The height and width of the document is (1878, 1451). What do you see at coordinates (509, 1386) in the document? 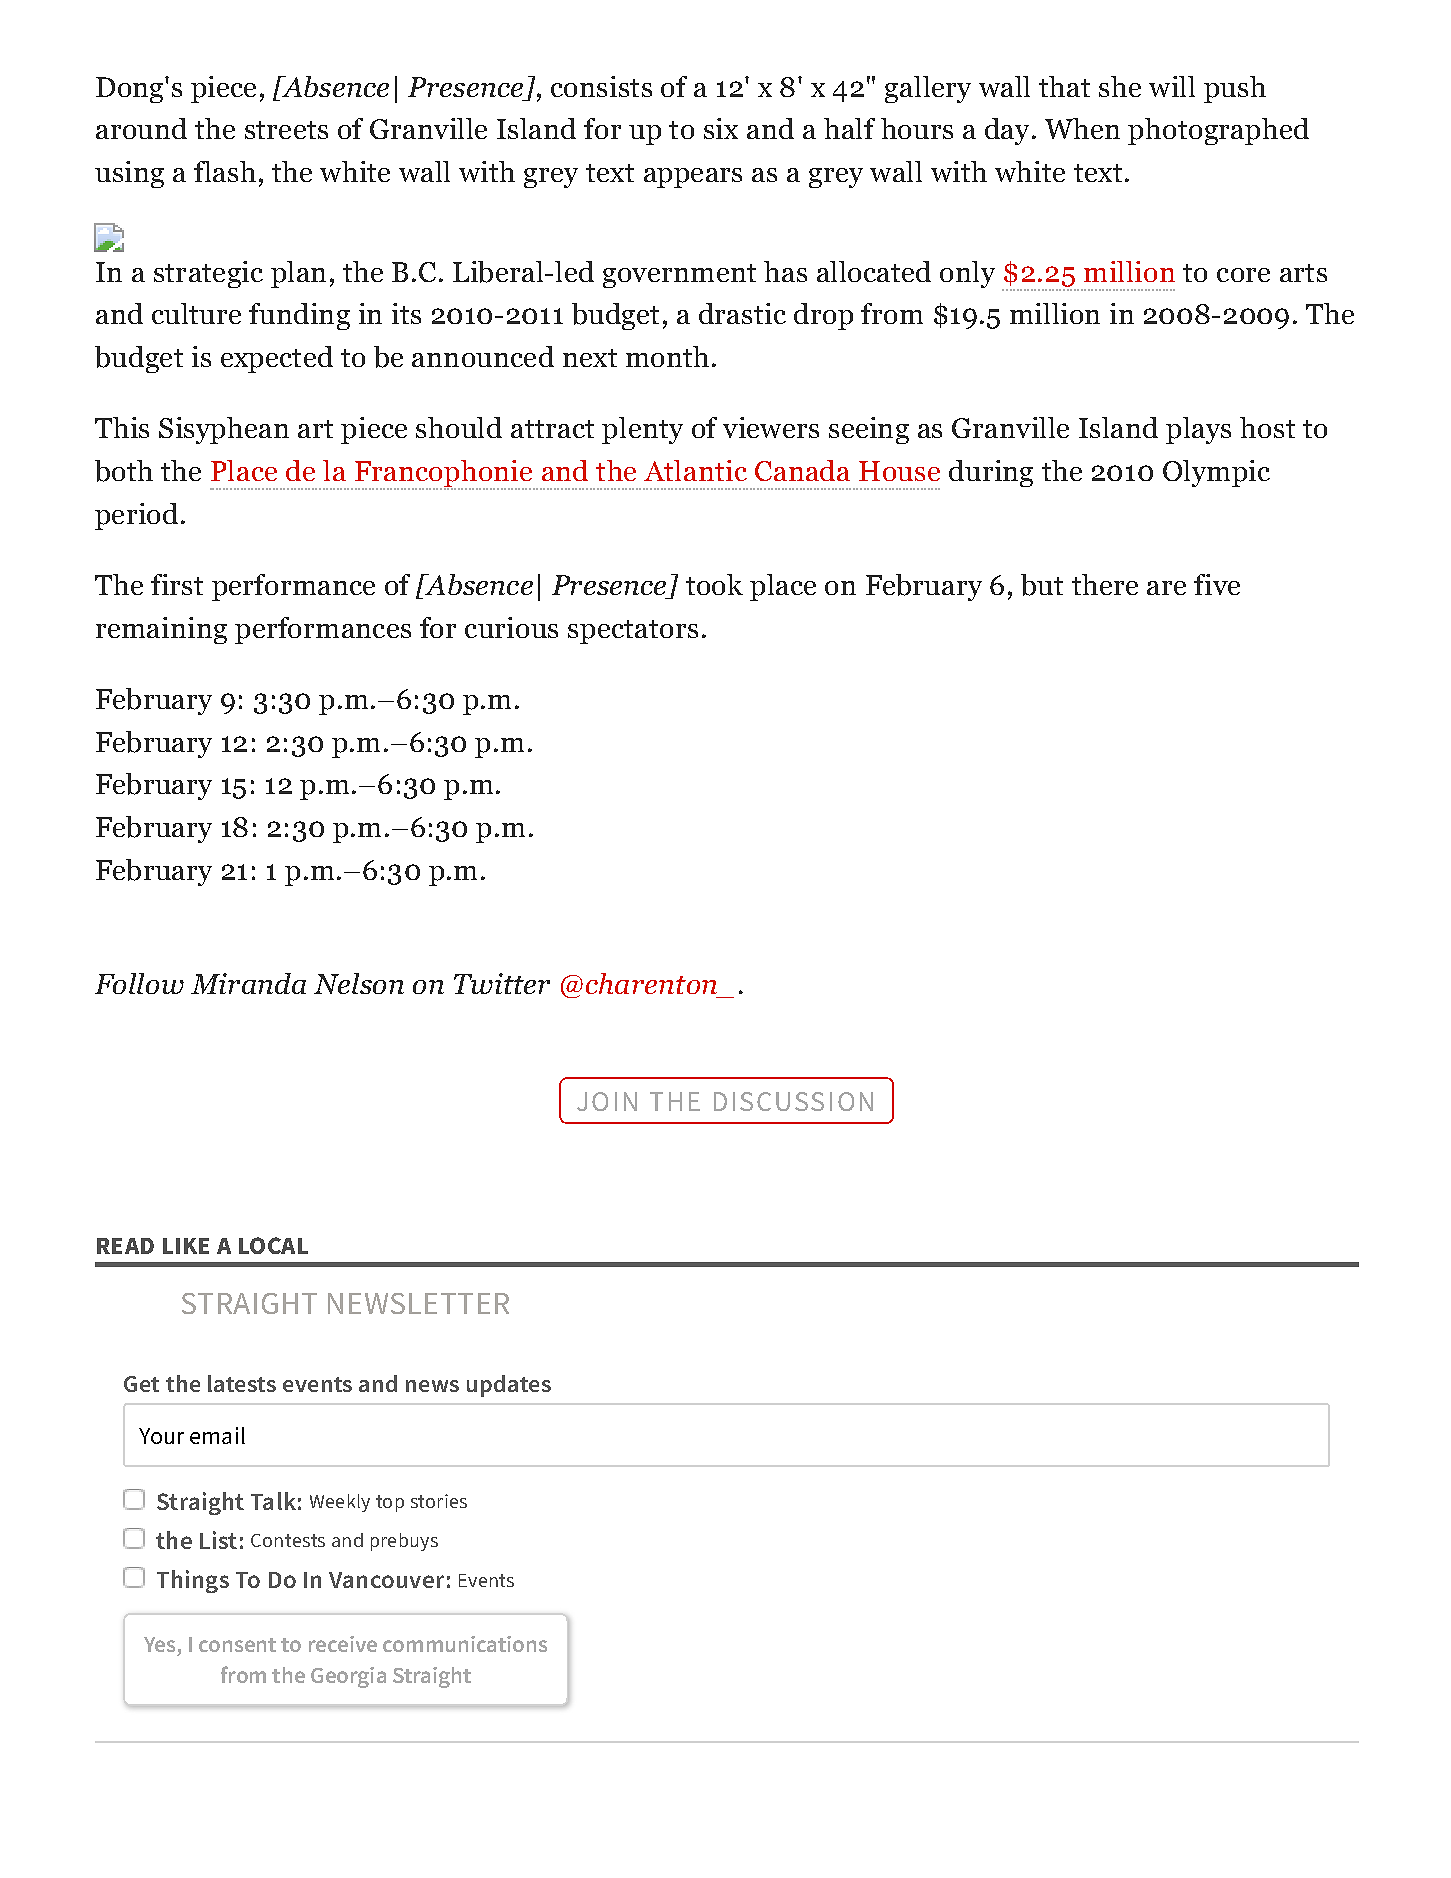
I see `updates` at bounding box center [509, 1386].
